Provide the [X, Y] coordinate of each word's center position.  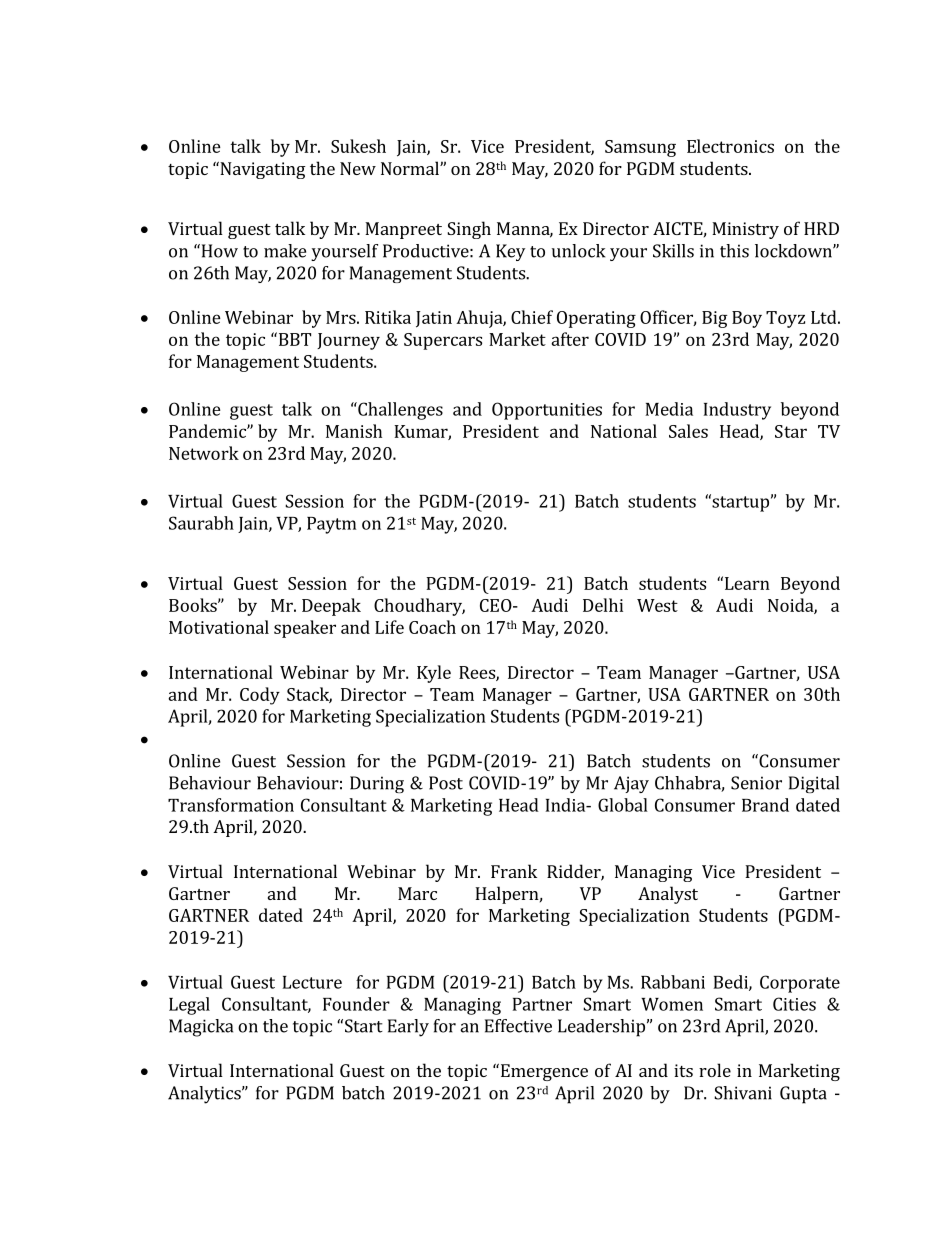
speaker [305, 629]
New [358, 168]
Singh [469, 230]
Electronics [730, 146]
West [657, 605]
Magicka [201, 1028]
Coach [432, 627]
